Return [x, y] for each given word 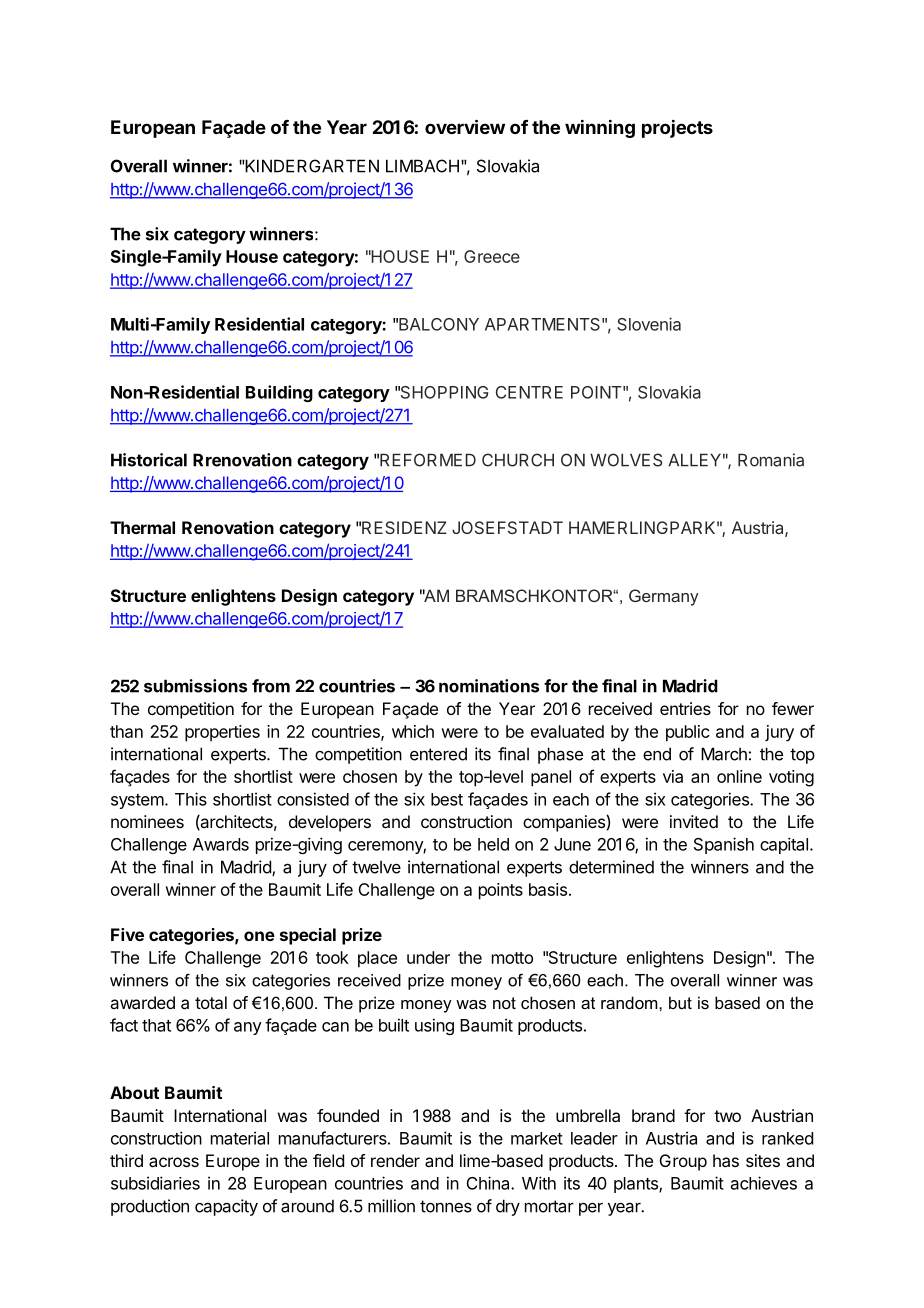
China [489, 1183]
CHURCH [518, 460]
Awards [221, 844]
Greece [492, 256]
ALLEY [694, 460]
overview [465, 126]
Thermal [142, 527]
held [493, 844]
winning [600, 128]
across [174, 1162]
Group [683, 1162]
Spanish [724, 845]
